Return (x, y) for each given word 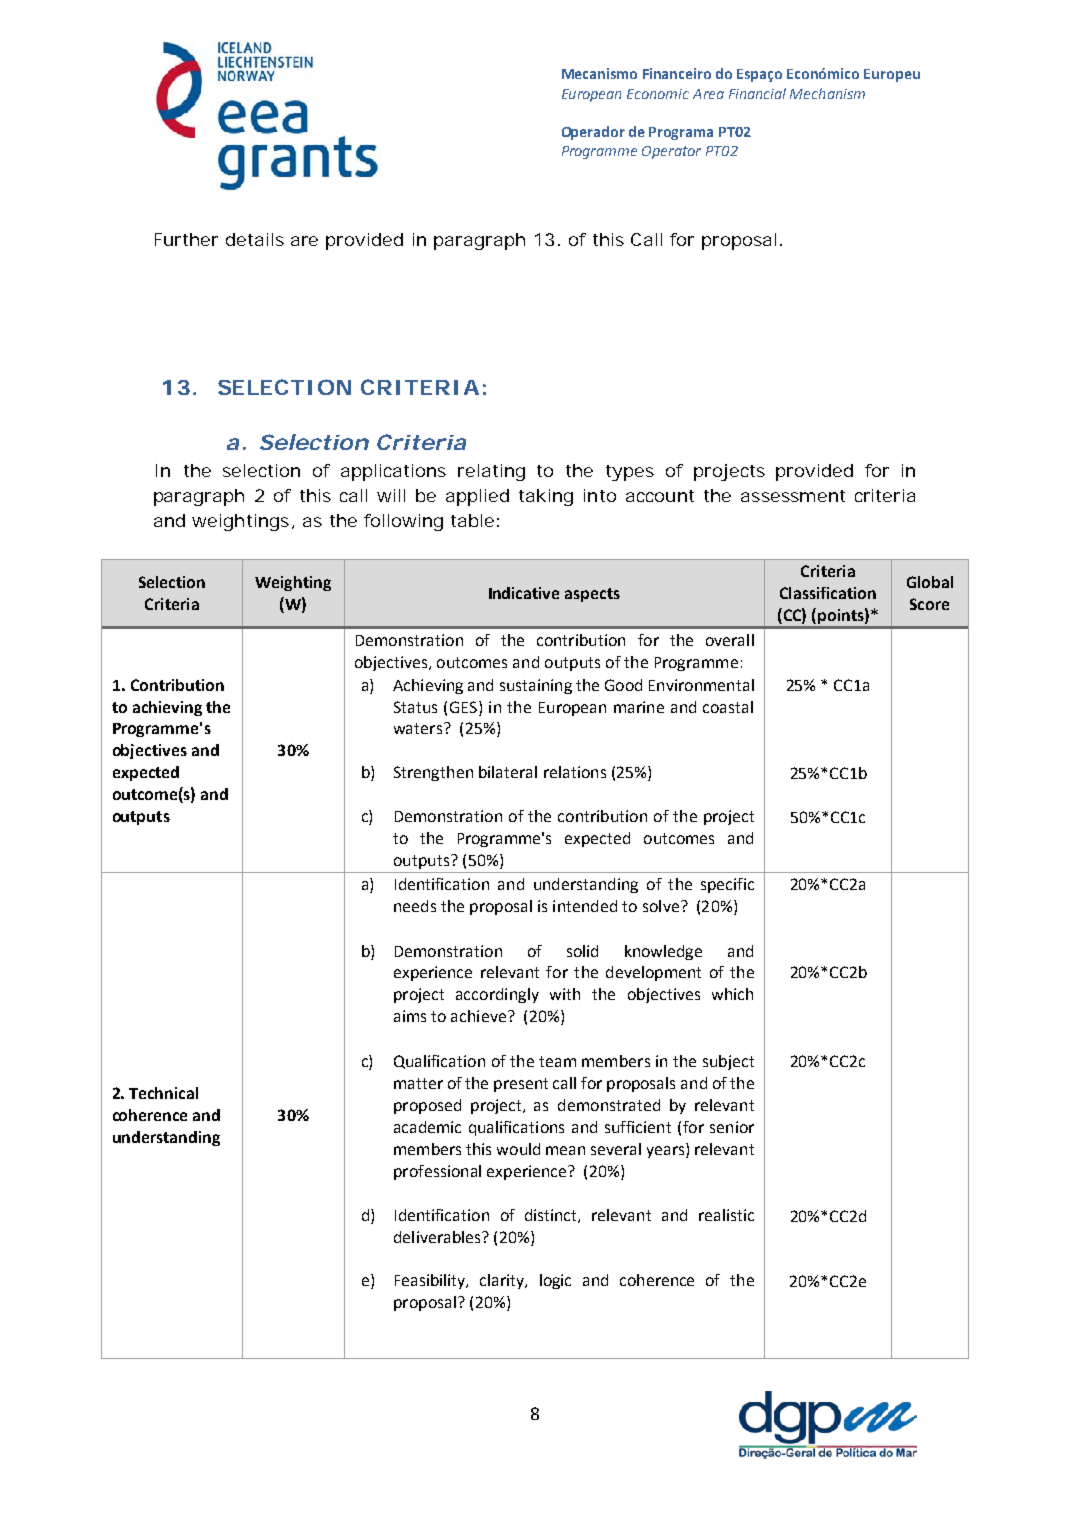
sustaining (536, 686)
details (255, 239)
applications (393, 472)
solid (582, 951)
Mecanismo (599, 73)
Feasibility (431, 1281)
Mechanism (827, 93)
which (732, 994)
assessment (793, 496)
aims (410, 1016)
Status (415, 707)
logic (555, 1281)
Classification (828, 593)
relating (491, 472)
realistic (726, 1215)
